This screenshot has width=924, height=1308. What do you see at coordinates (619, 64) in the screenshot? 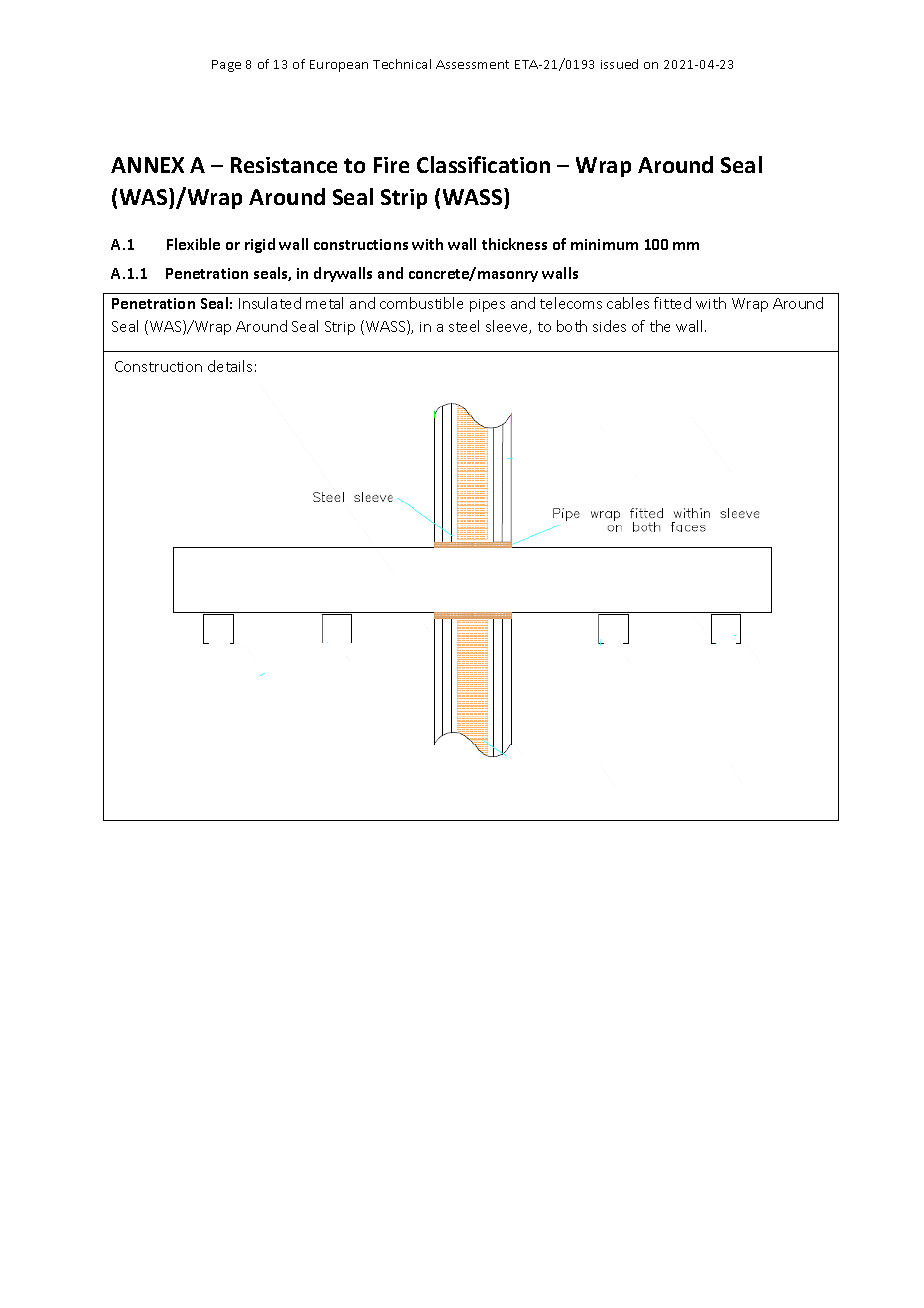
I see `issued` at bounding box center [619, 64].
